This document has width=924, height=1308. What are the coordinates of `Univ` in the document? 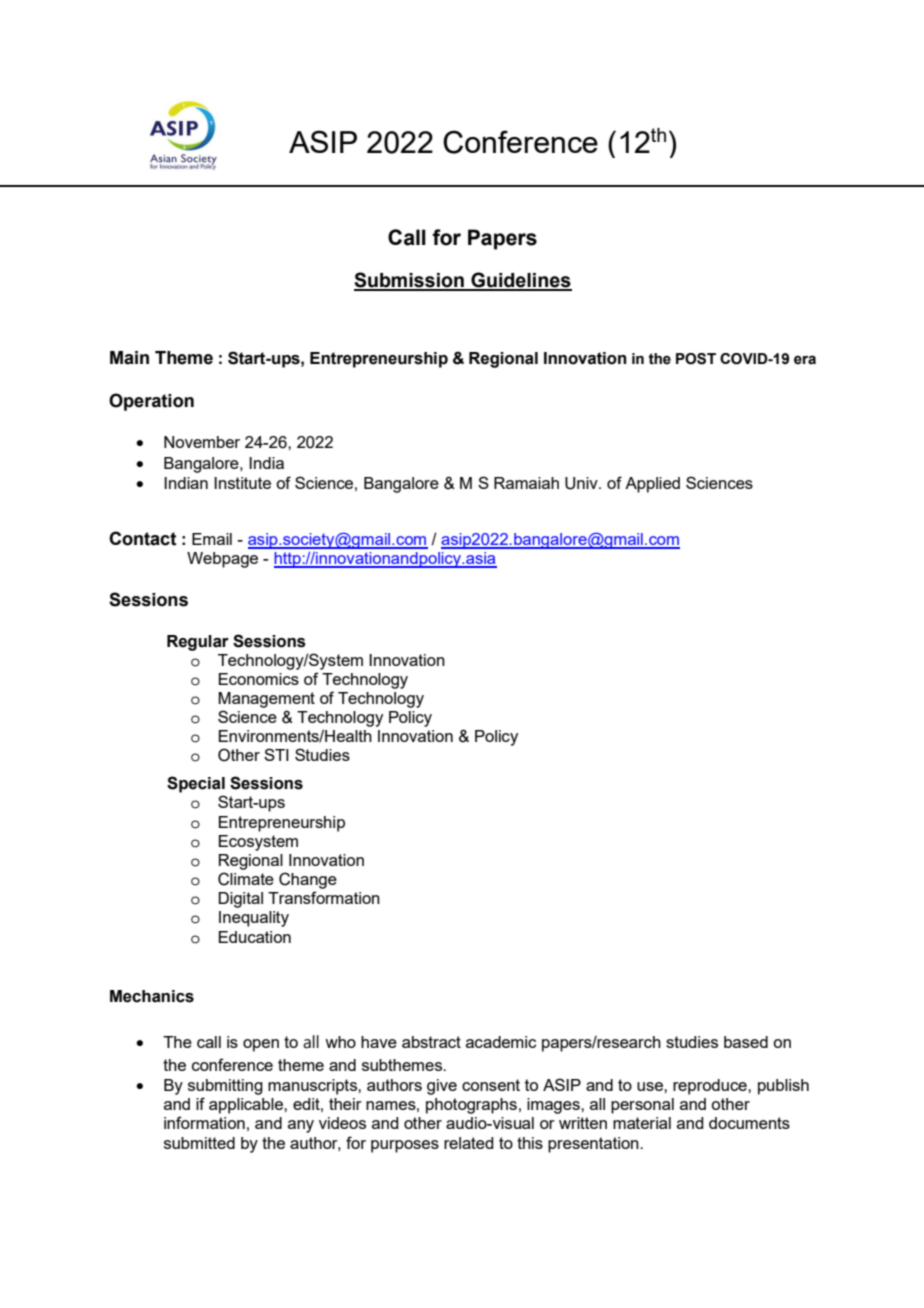 It's located at (582, 483).
